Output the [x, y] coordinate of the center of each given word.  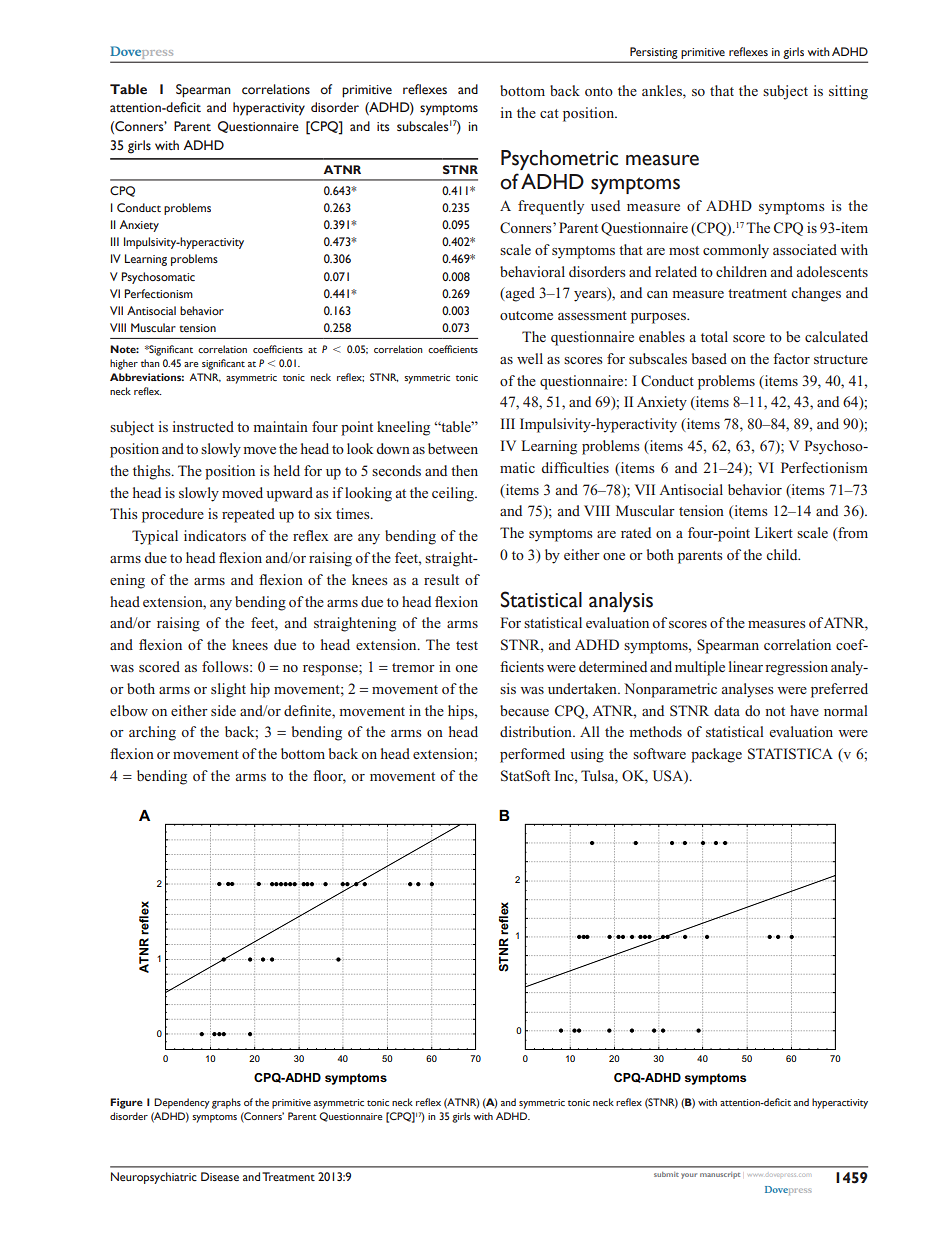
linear [746, 666]
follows [226, 666]
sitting [848, 92]
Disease [220, 1176]
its [383, 126]
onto [599, 91]
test [467, 645]
